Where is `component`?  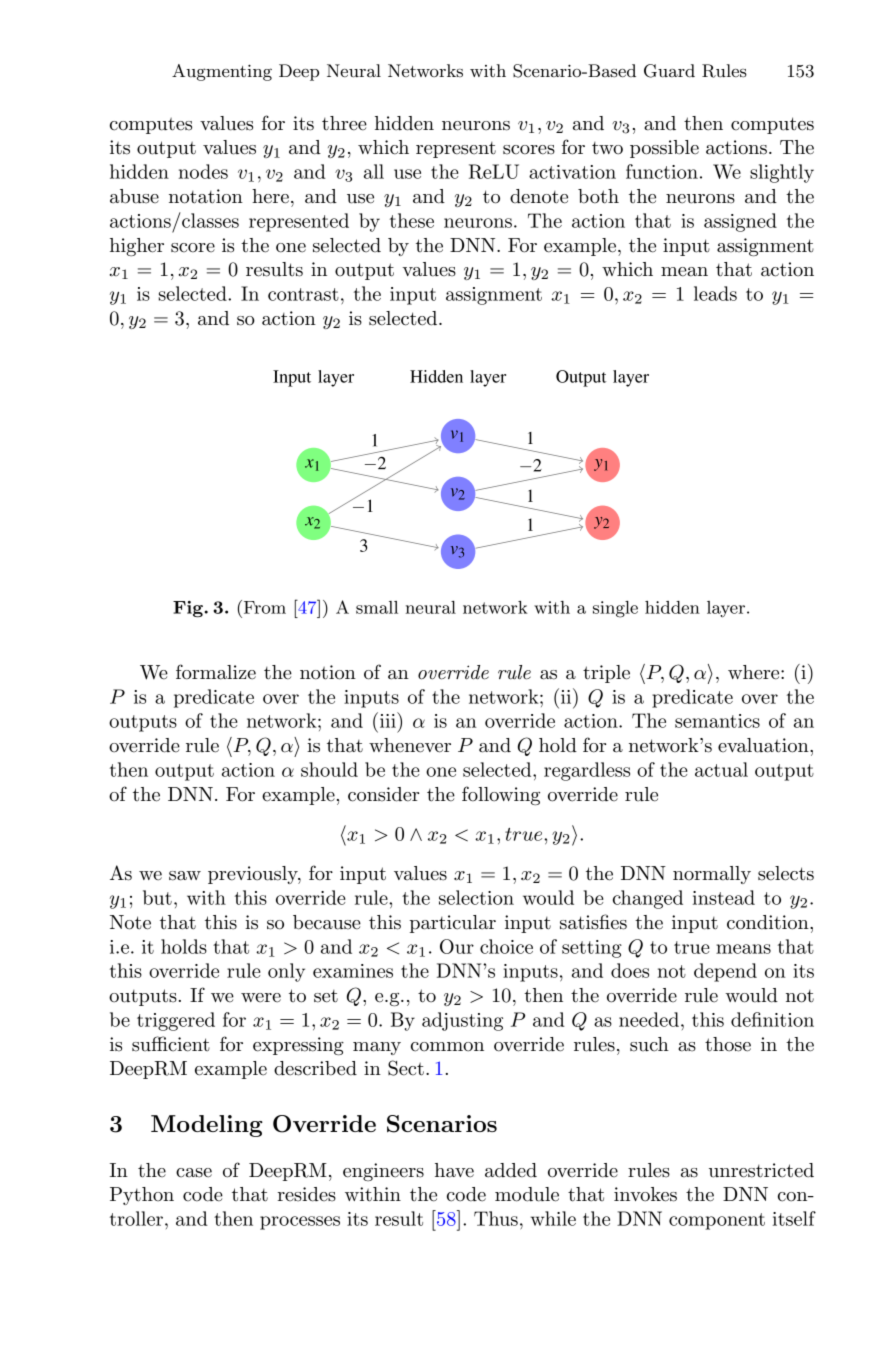
component is located at coordinates (717, 1221).
